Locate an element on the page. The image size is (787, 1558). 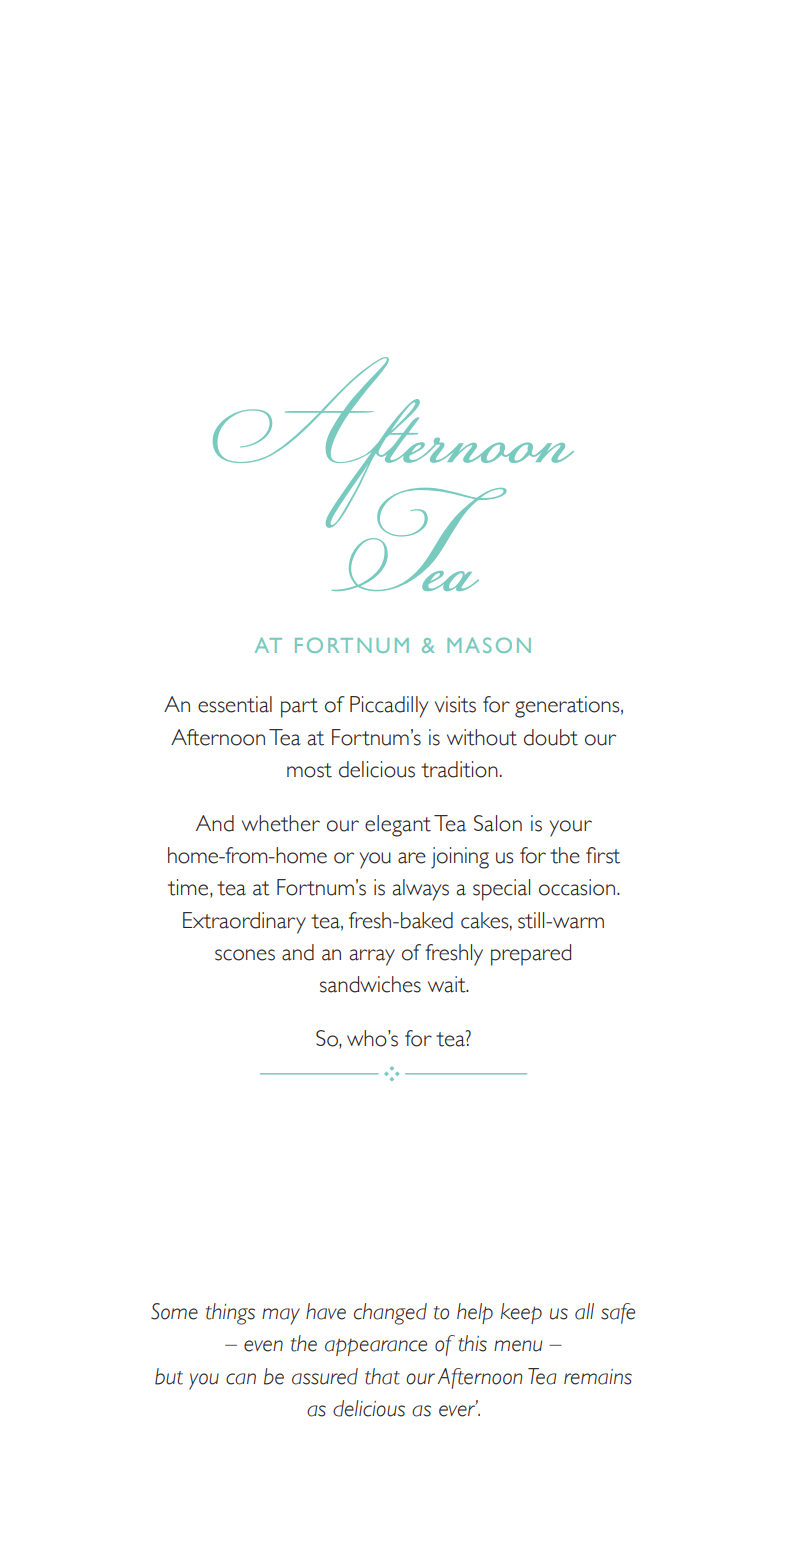
changed is located at coordinates (390, 1314).
